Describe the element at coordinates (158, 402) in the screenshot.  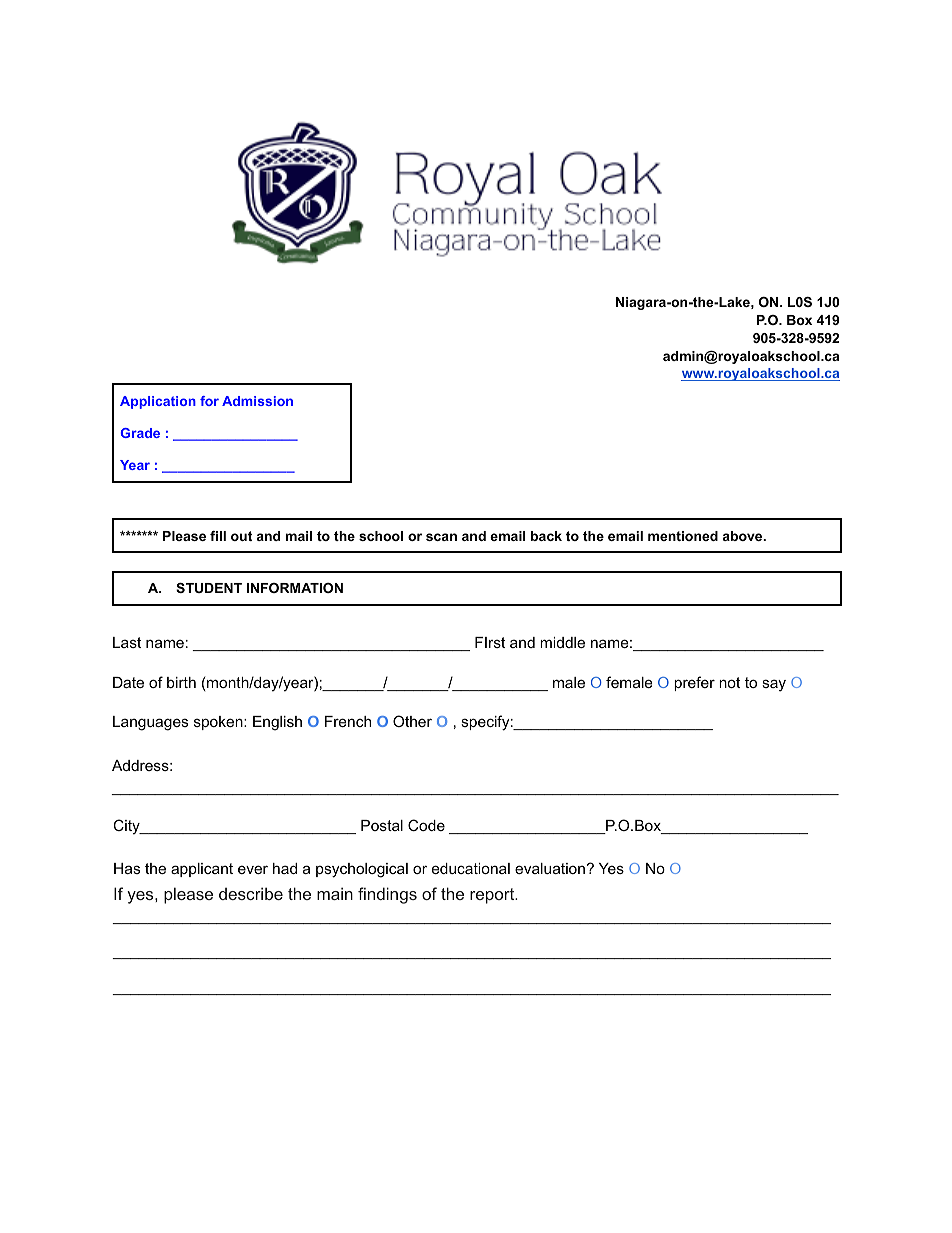
I see `Application` at that location.
